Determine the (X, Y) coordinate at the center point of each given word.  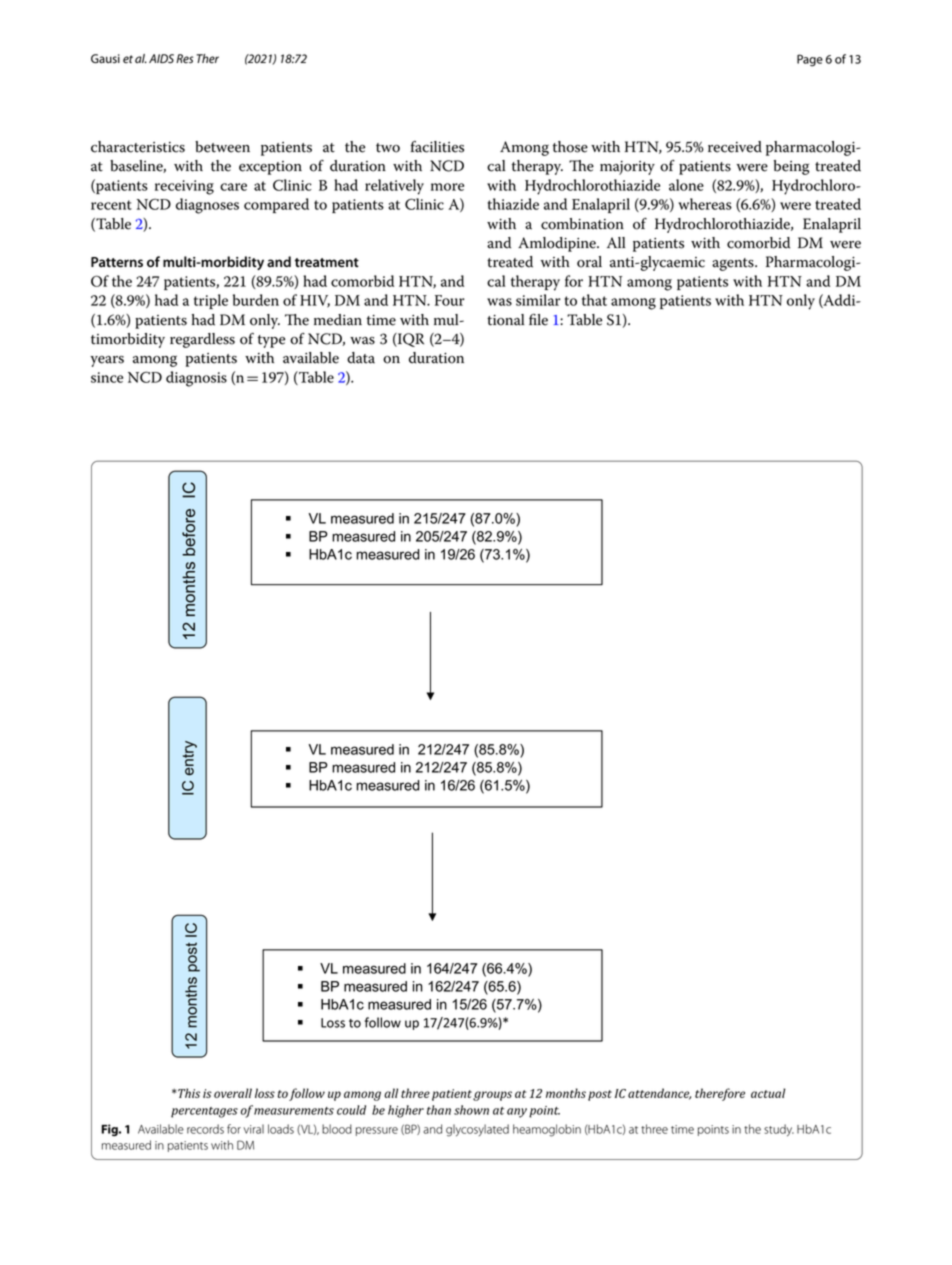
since (107, 377)
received (735, 147)
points (713, 1130)
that (594, 300)
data (361, 358)
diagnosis (196, 379)
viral (254, 1129)
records (205, 1129)
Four (449, 300)
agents (734, 264)
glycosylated (477, 1130)
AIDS (161, 59)
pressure (377, 1131)
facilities (437, 147)
